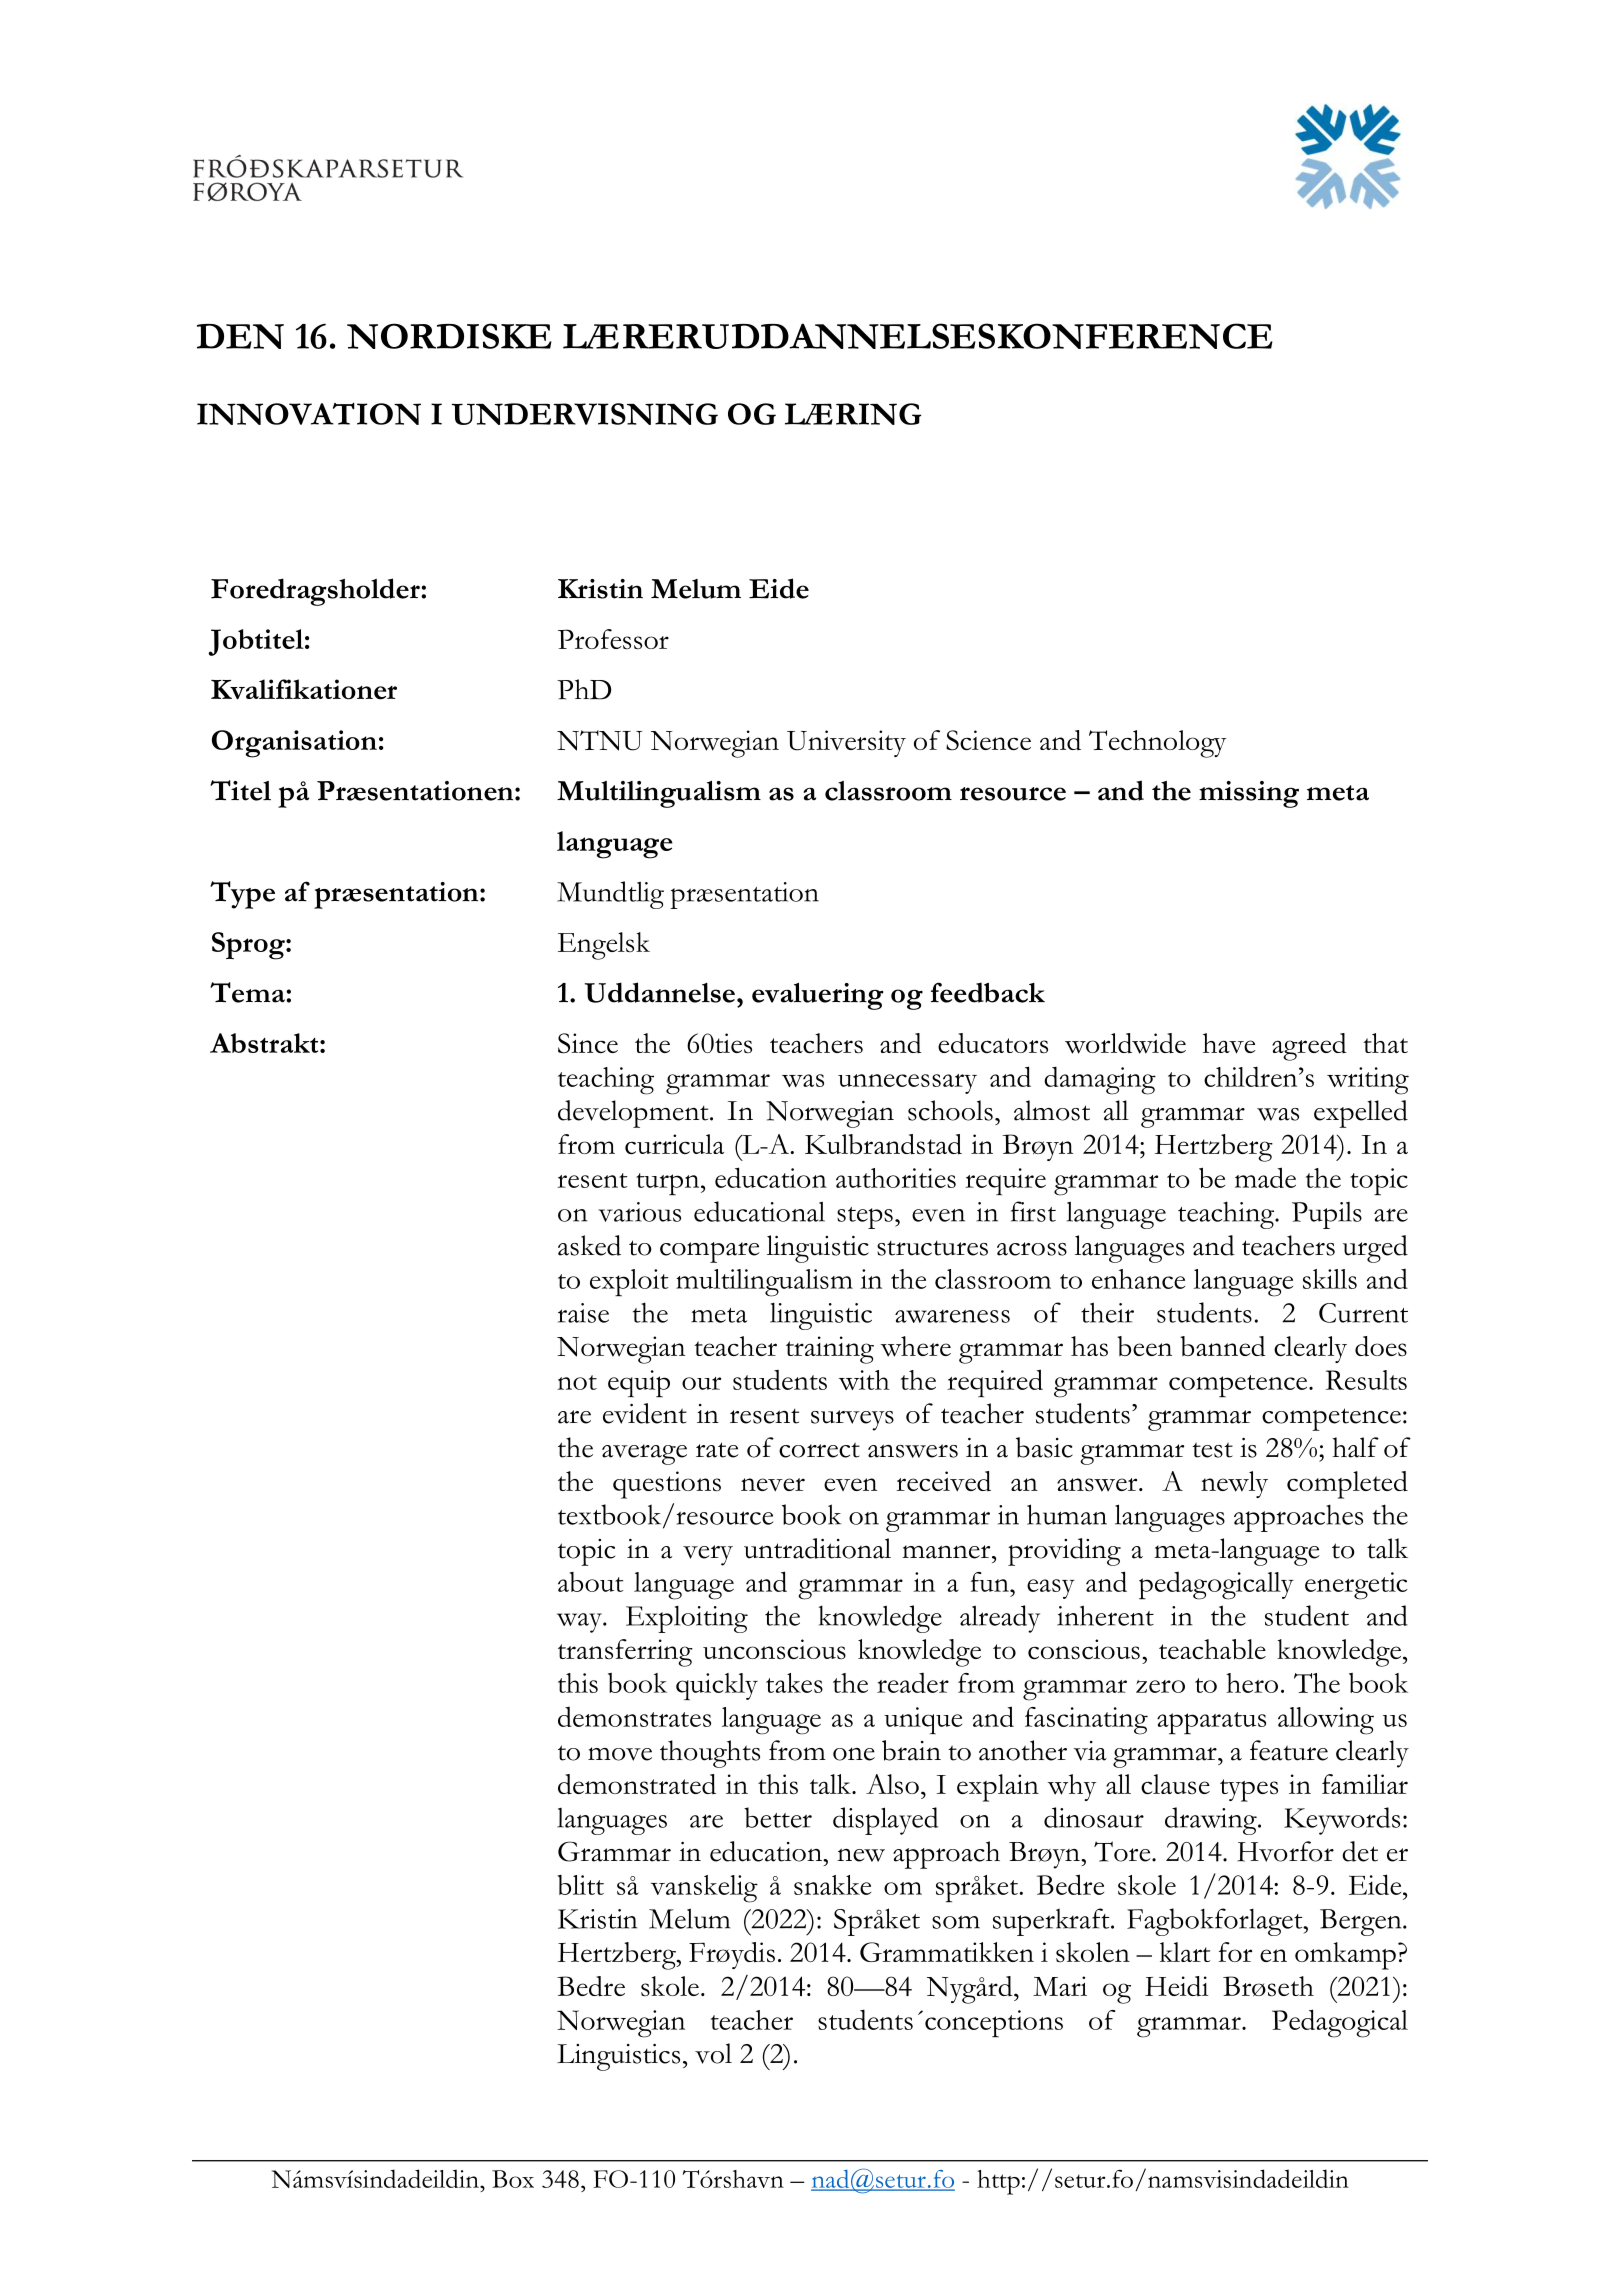 This screenshot has width=1620, height=2291. I want to click on correct, so click(819, 1450).
